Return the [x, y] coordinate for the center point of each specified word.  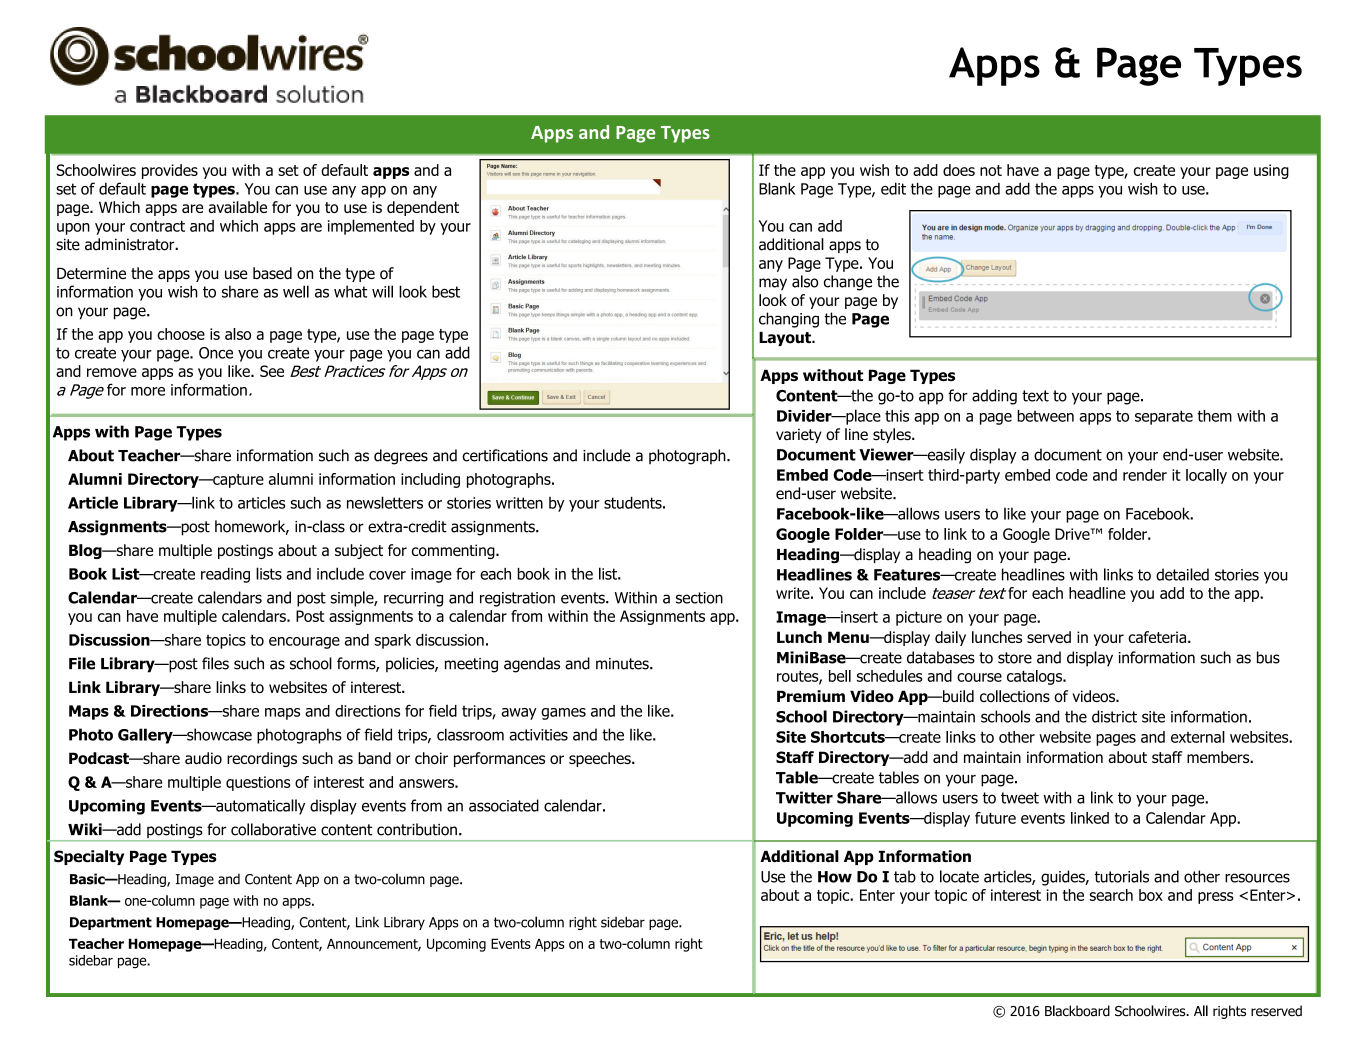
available [237, 207]
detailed [1182, 574]
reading [225, 575]
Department [111, 923]
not [991, 170]
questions [258, 783]
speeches [601, 759]
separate [1164, 417]
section [699, 598]
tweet [1020, 798]
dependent [423, 208]
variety [799, 435]
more [148, 391]
